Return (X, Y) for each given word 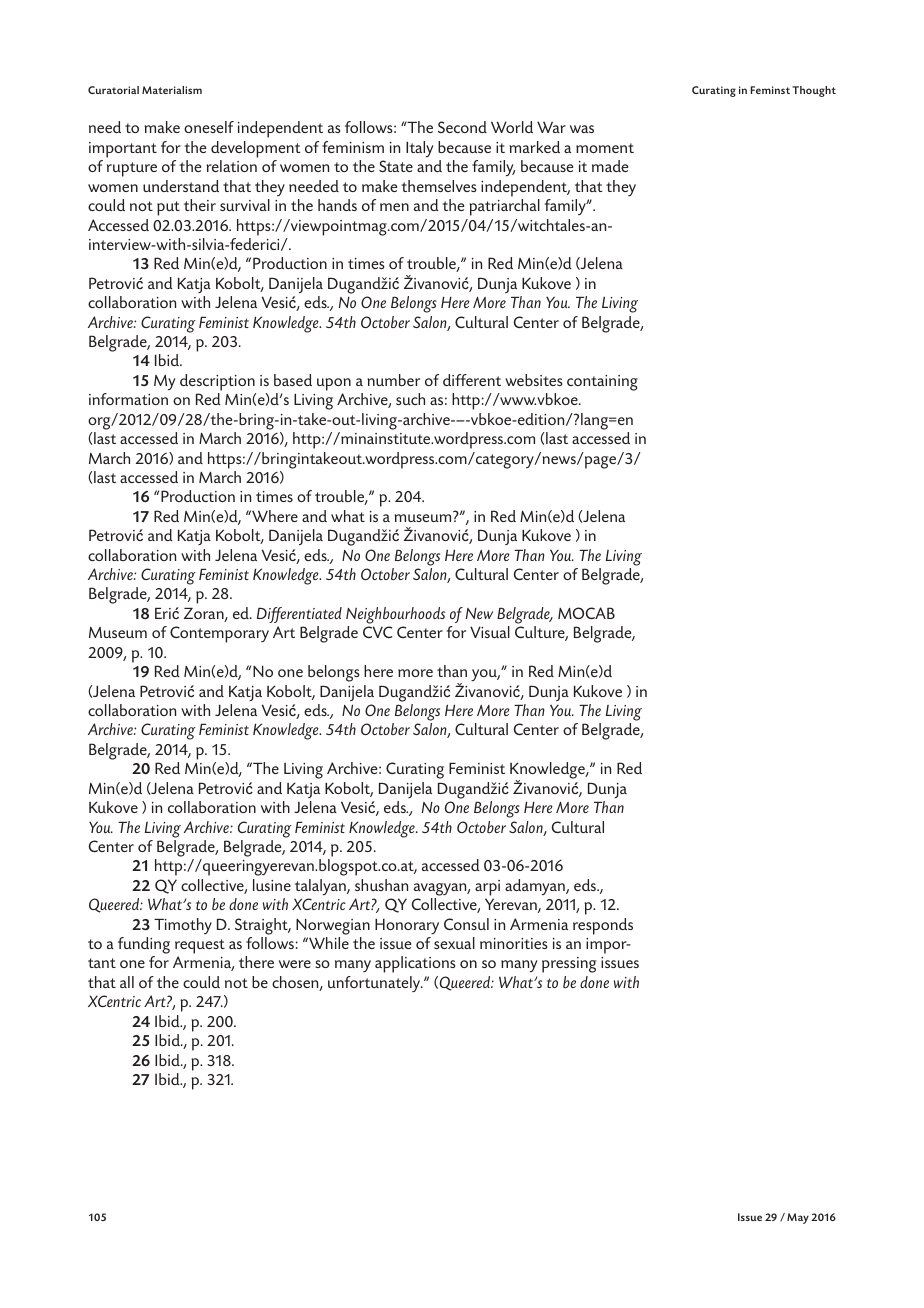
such (410, 399)
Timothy (183, 926)
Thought (814, 91)
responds (603, 926)
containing (602, 383)
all (127, 982)
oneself (209, 127)
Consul (466, 924)
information (128, 399)
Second (462, 127)
